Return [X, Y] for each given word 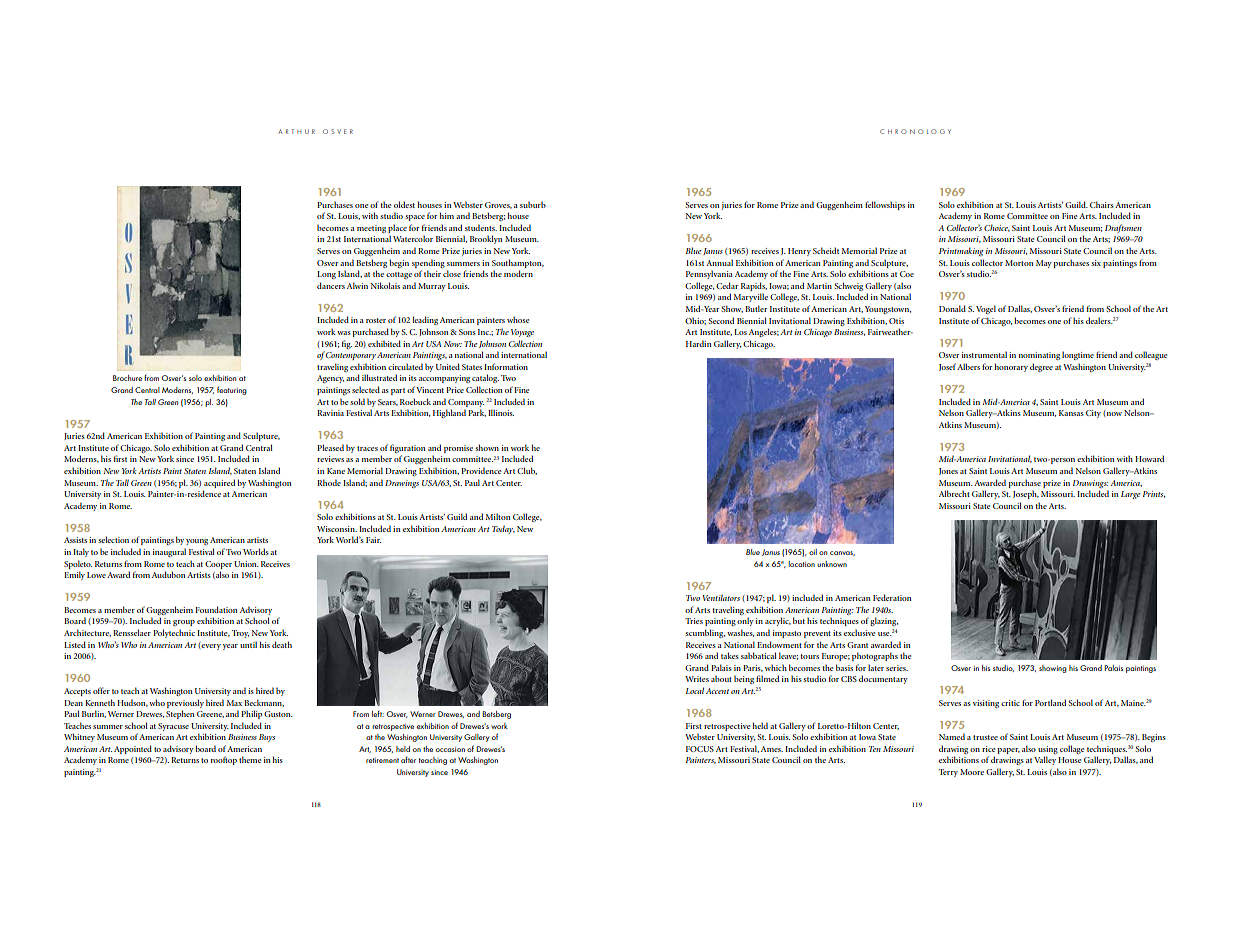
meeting [371, 229]
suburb [533, 204]
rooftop [224, 760]
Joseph [1026, 494]
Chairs [1102, 204]
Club [527, 471]
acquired [219, 483]
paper [1008, 751]
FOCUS [700, 749]
